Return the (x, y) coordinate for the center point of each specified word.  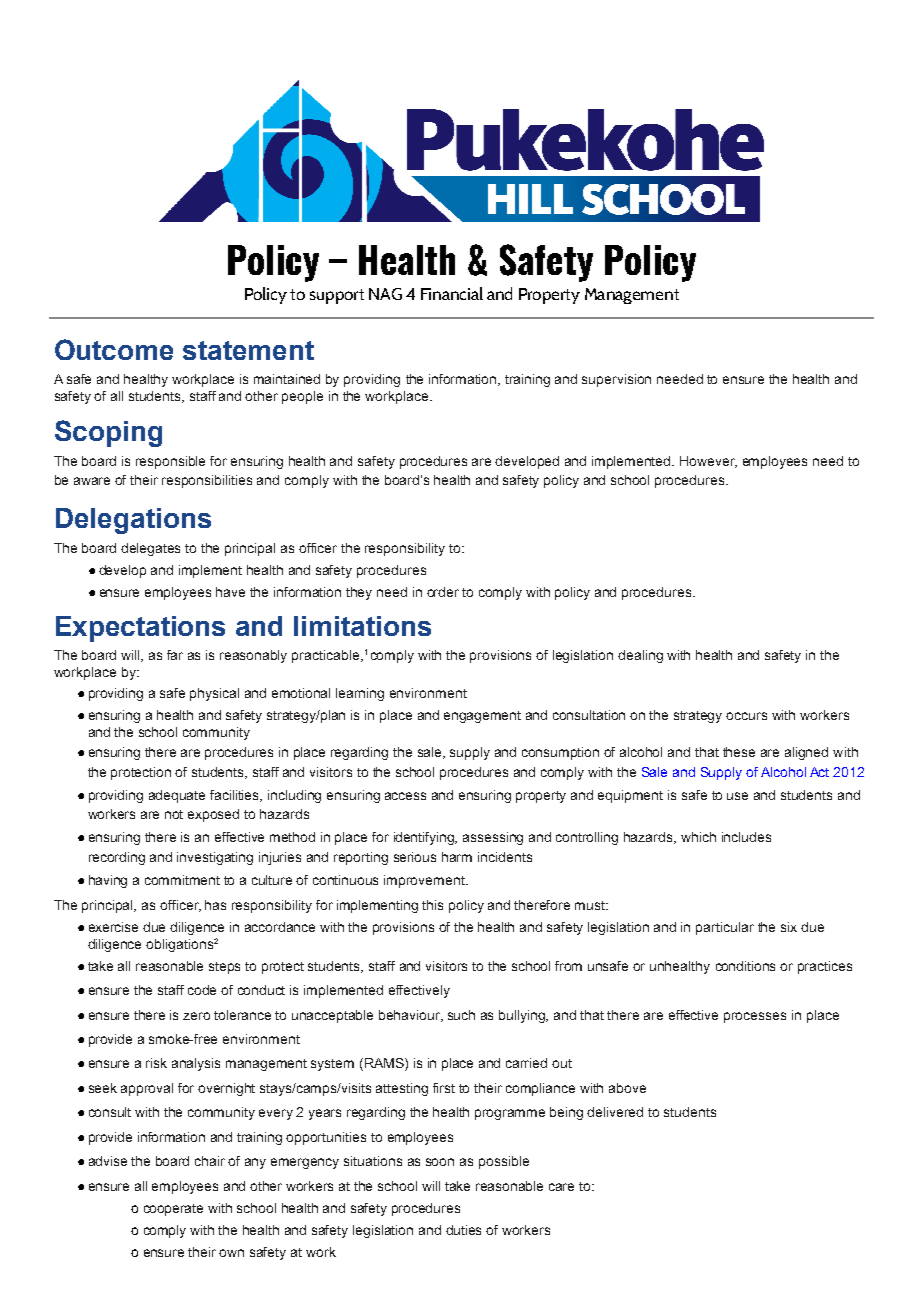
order (443, 592)
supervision (616, 380)
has (215, 905)
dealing (640, 656)
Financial (452, 293)
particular (725, 928)
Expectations (140, 629)
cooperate (173, 1210)
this (432, 905)
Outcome (114, 349)
